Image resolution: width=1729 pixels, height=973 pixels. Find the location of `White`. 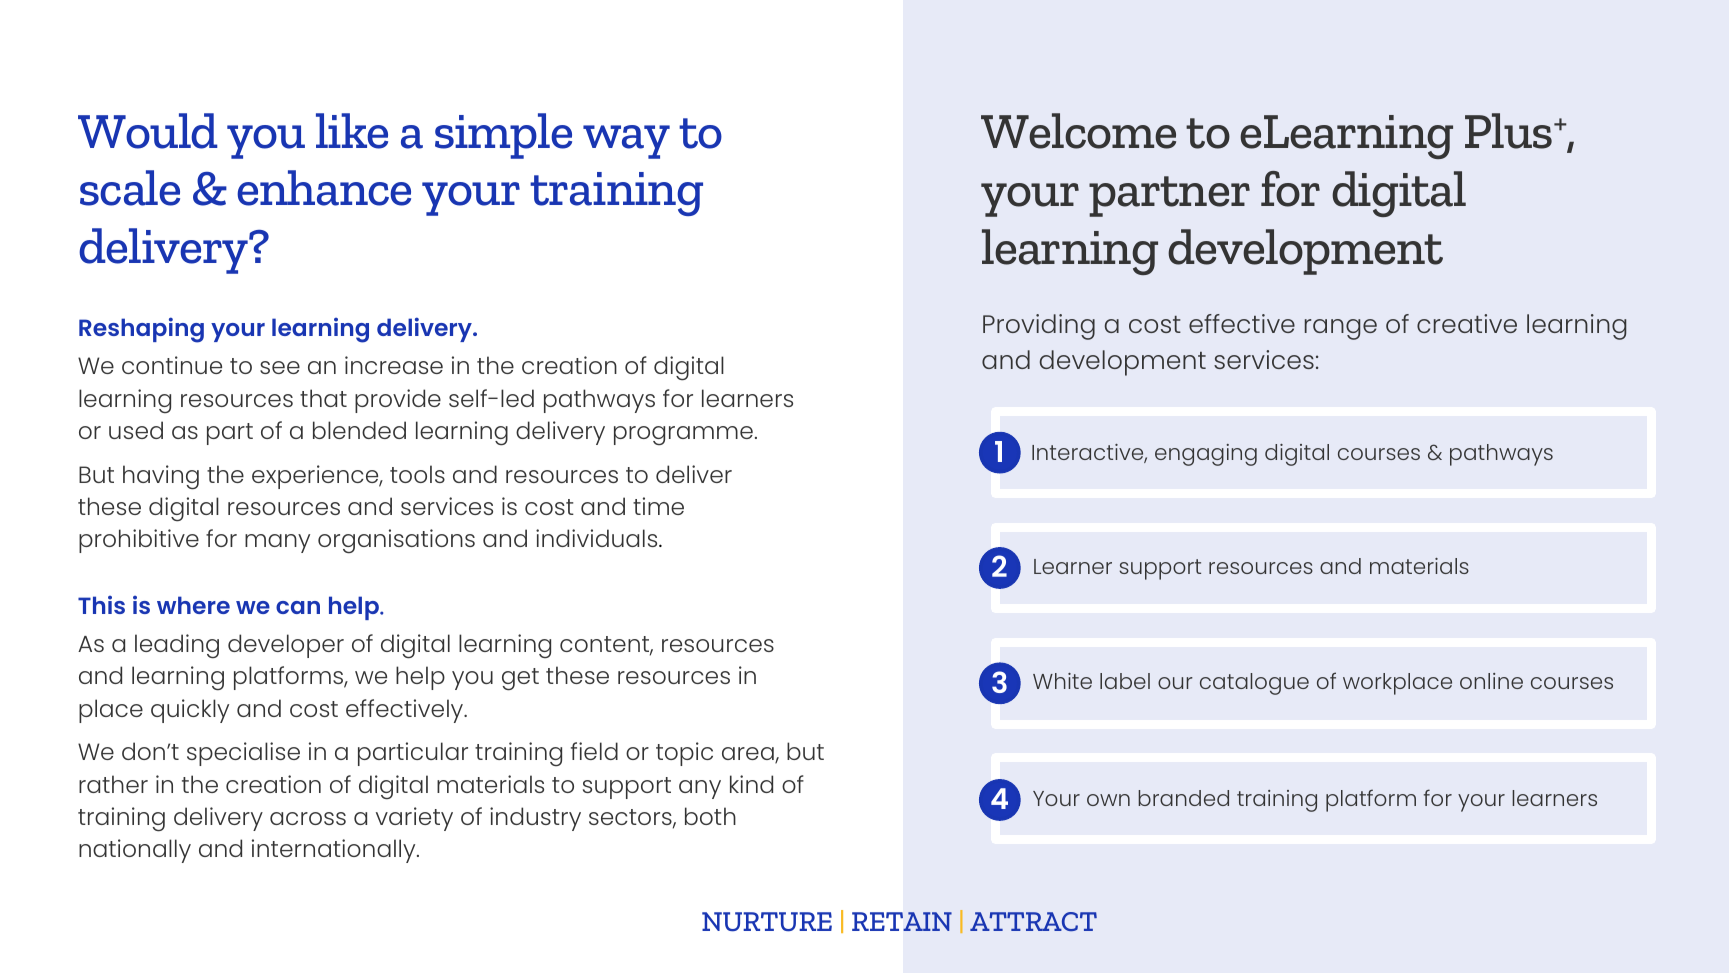

White is located at coordinates (1062, 681).
